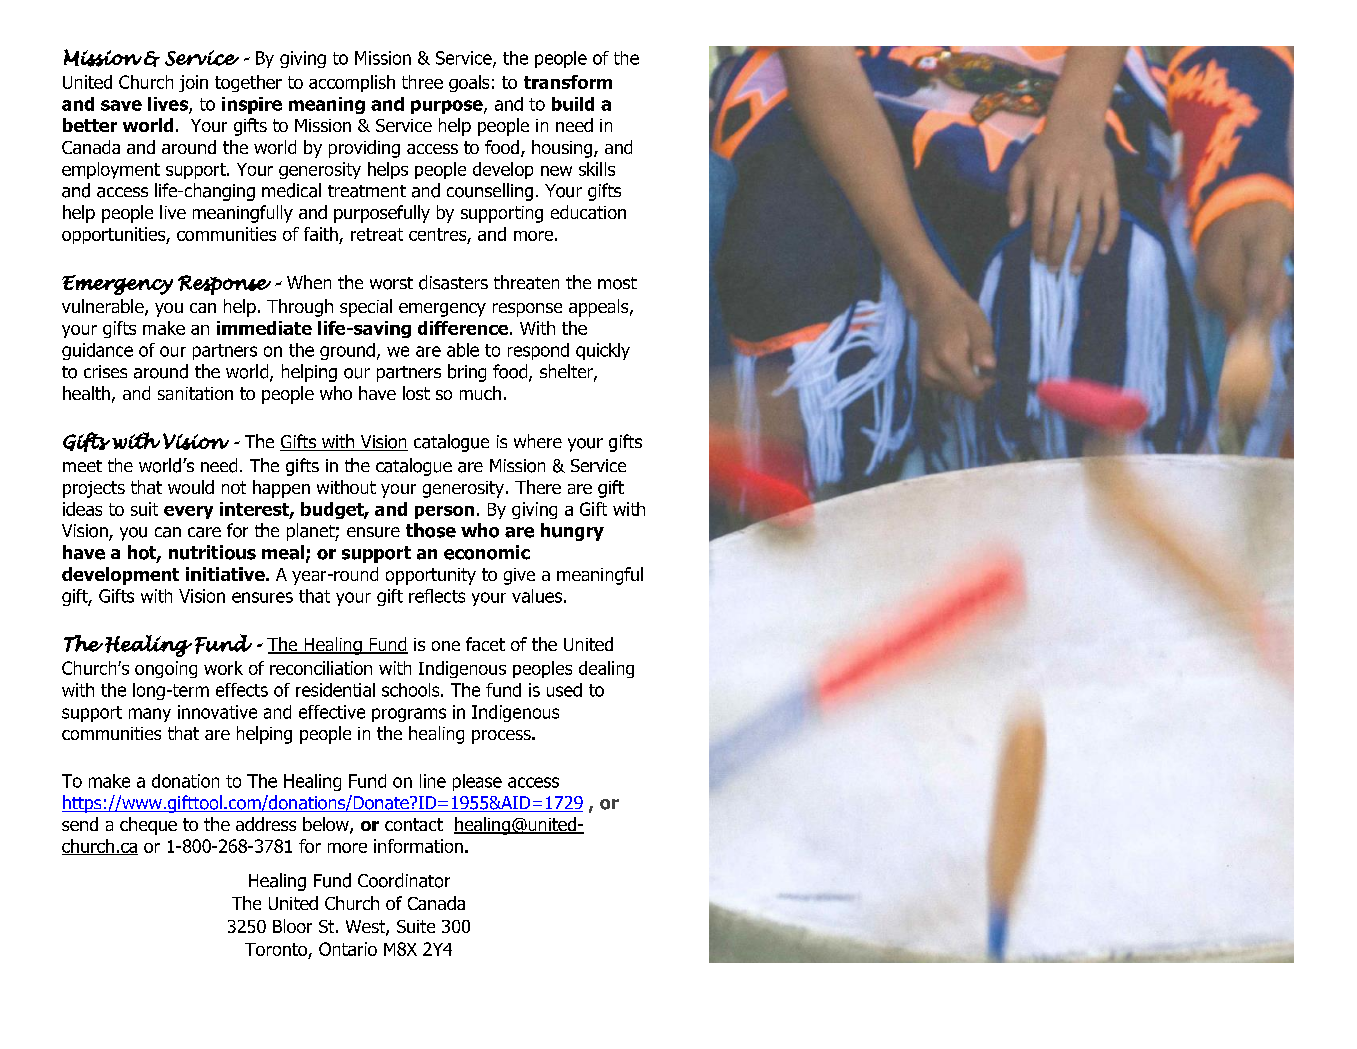 The height and width of the screenshot is (1049, 1357). I want to click on save, so click(121, 105).
